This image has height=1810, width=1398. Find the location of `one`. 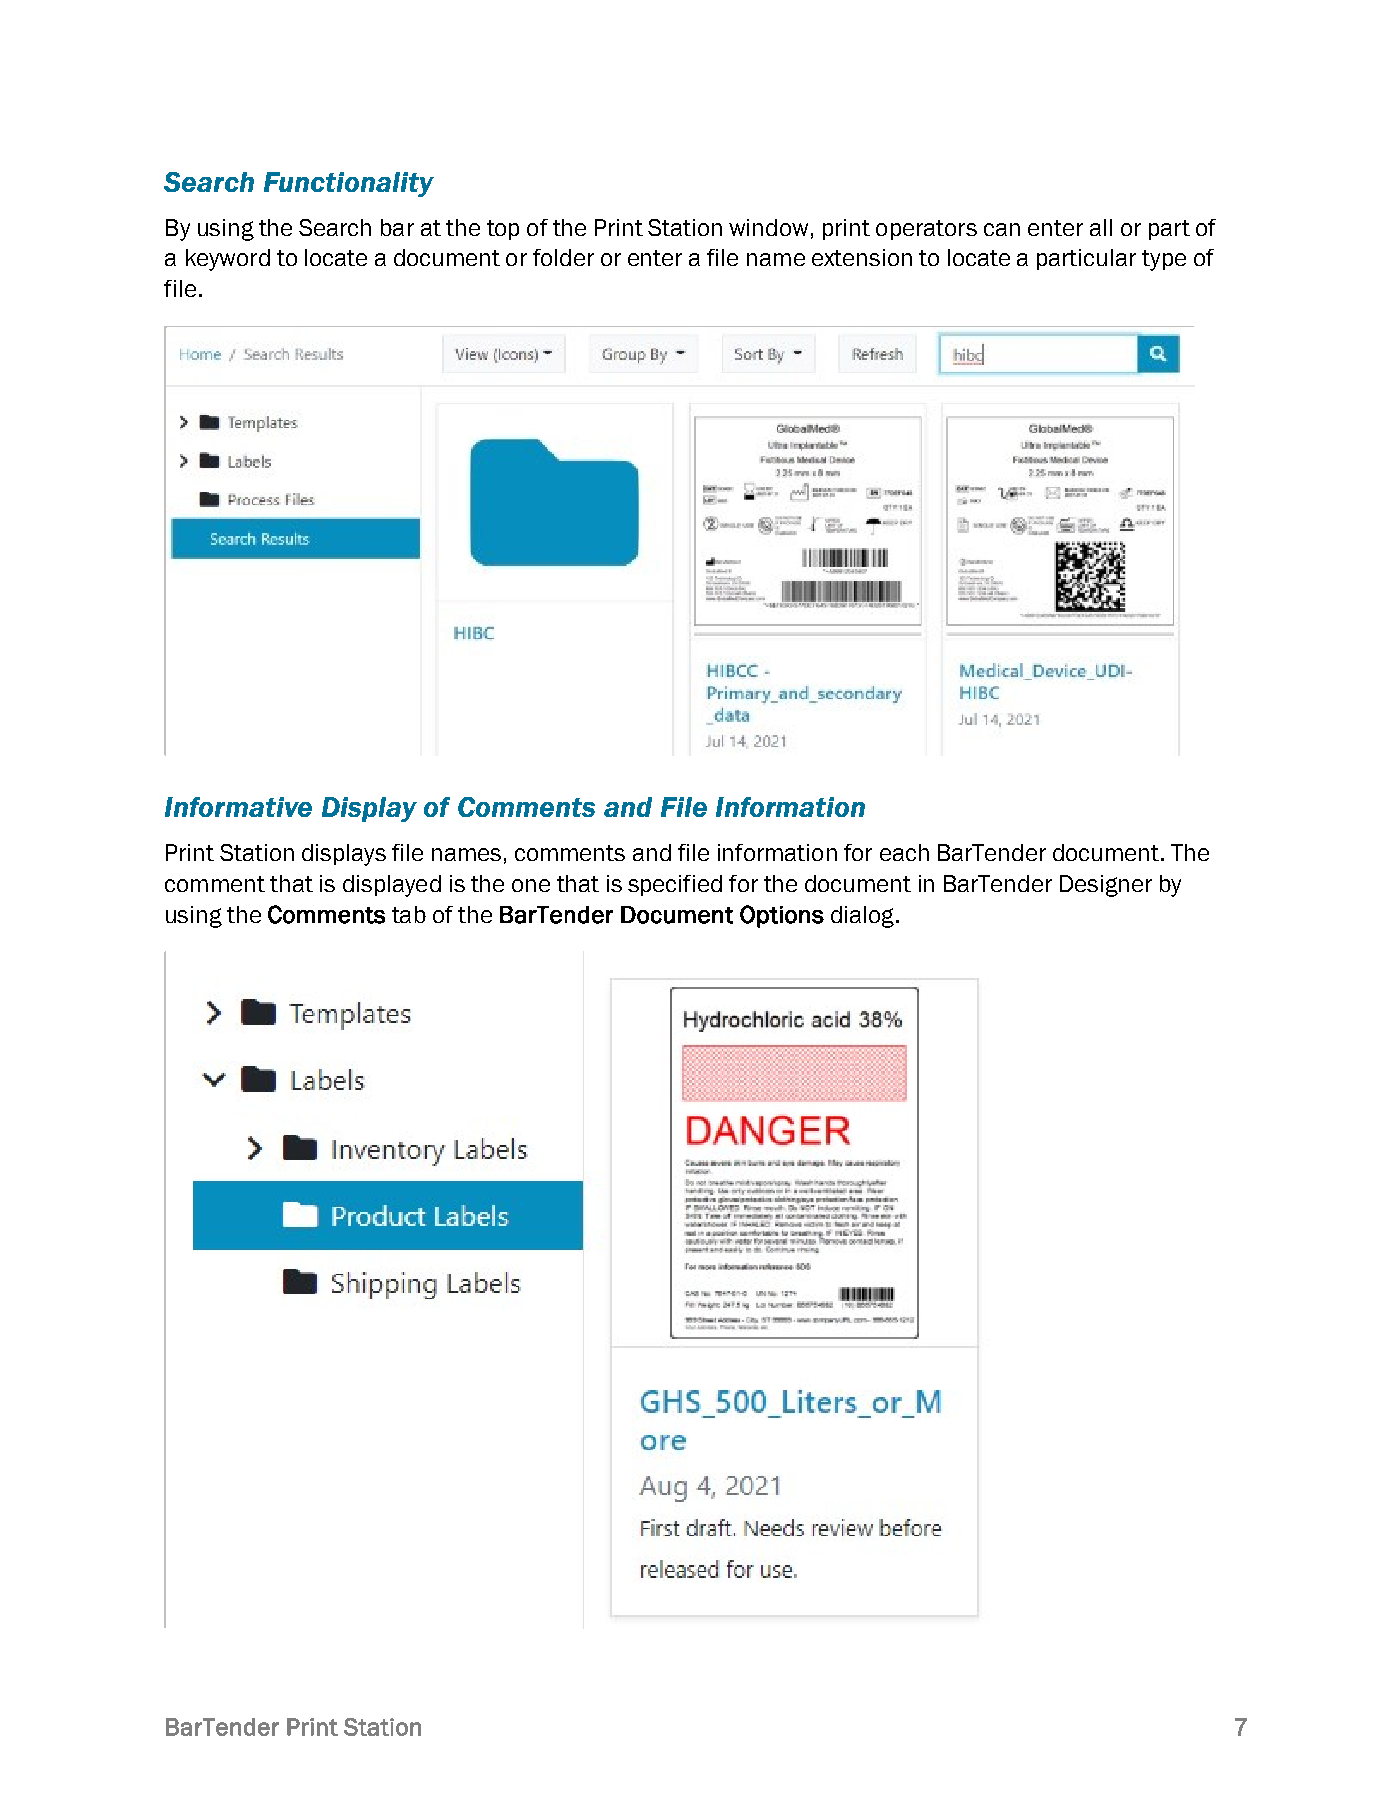

one is located at coordinates (531, 885).
